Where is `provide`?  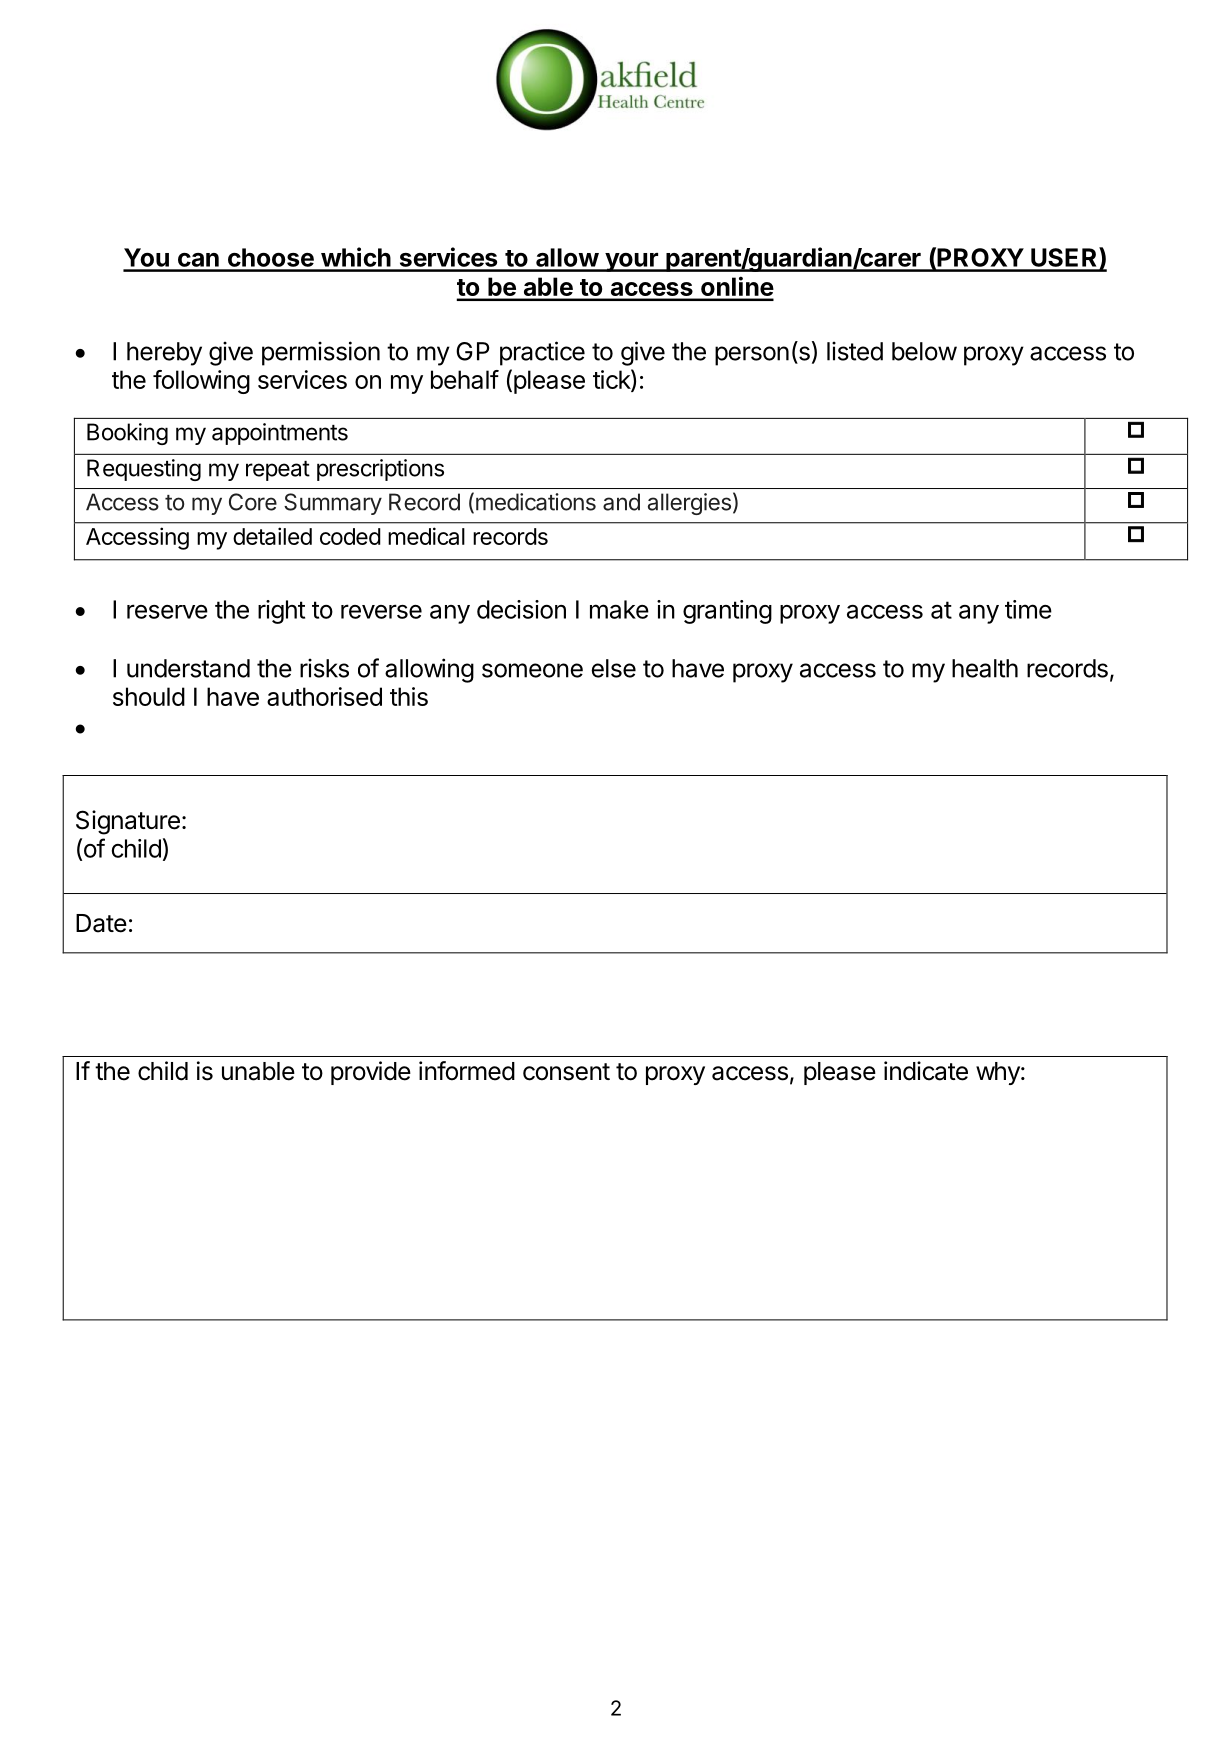 provide is located at coordinates (371, 1073).
